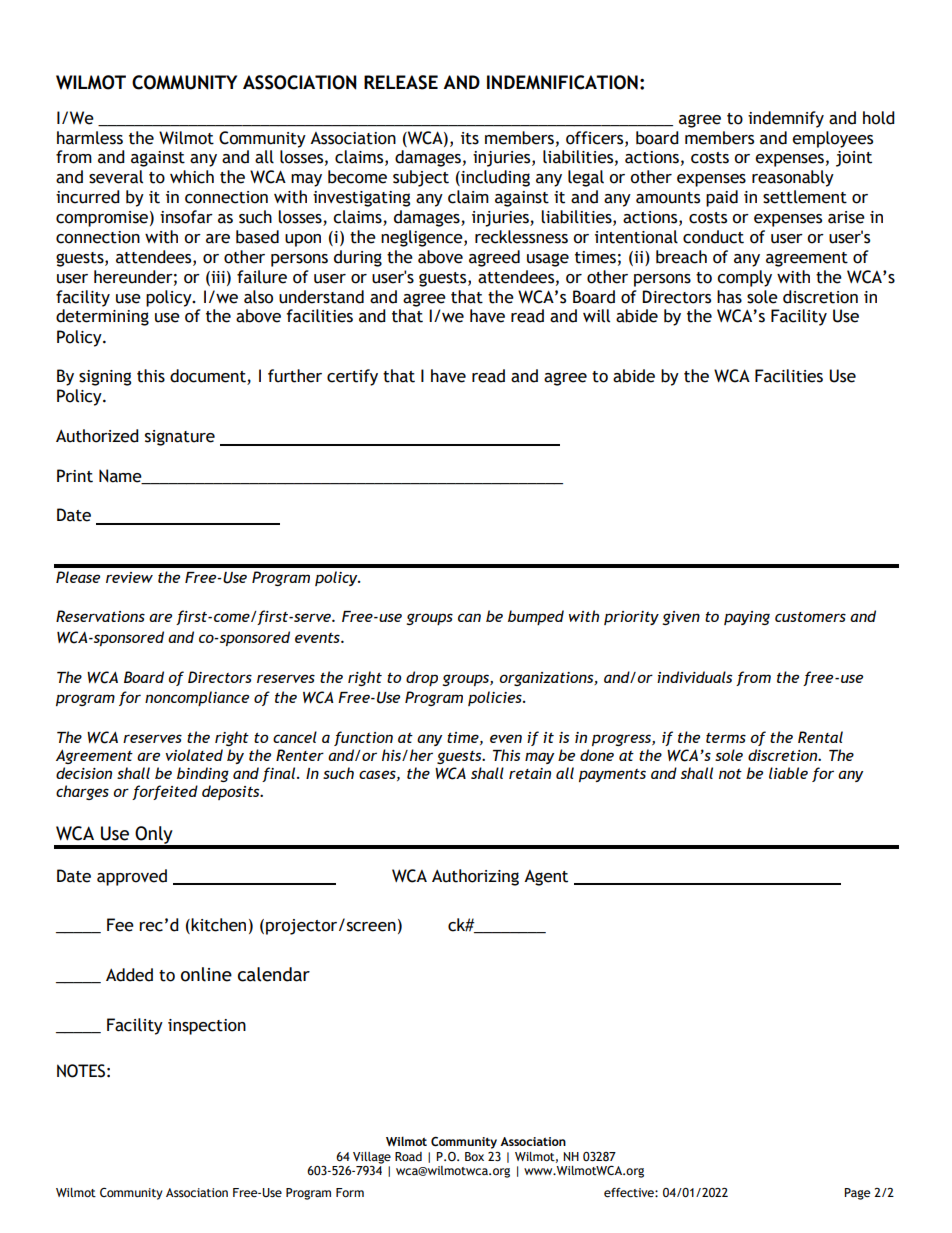  Describe the element at coordinates (474, 1157) in the document. I see `Box` at that location.
